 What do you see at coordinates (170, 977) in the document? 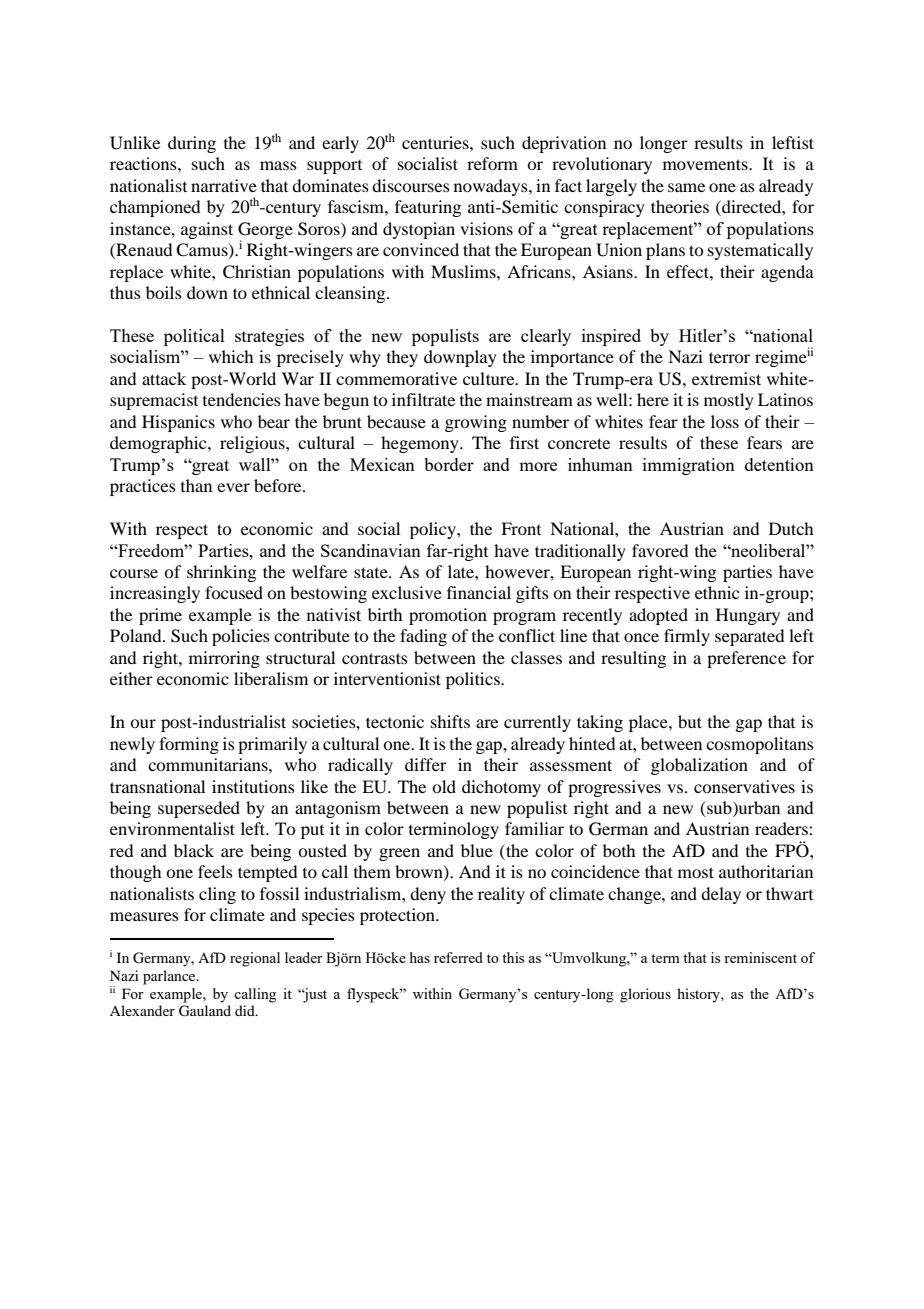
I see `parlance` at bounding box center [170, 977].
